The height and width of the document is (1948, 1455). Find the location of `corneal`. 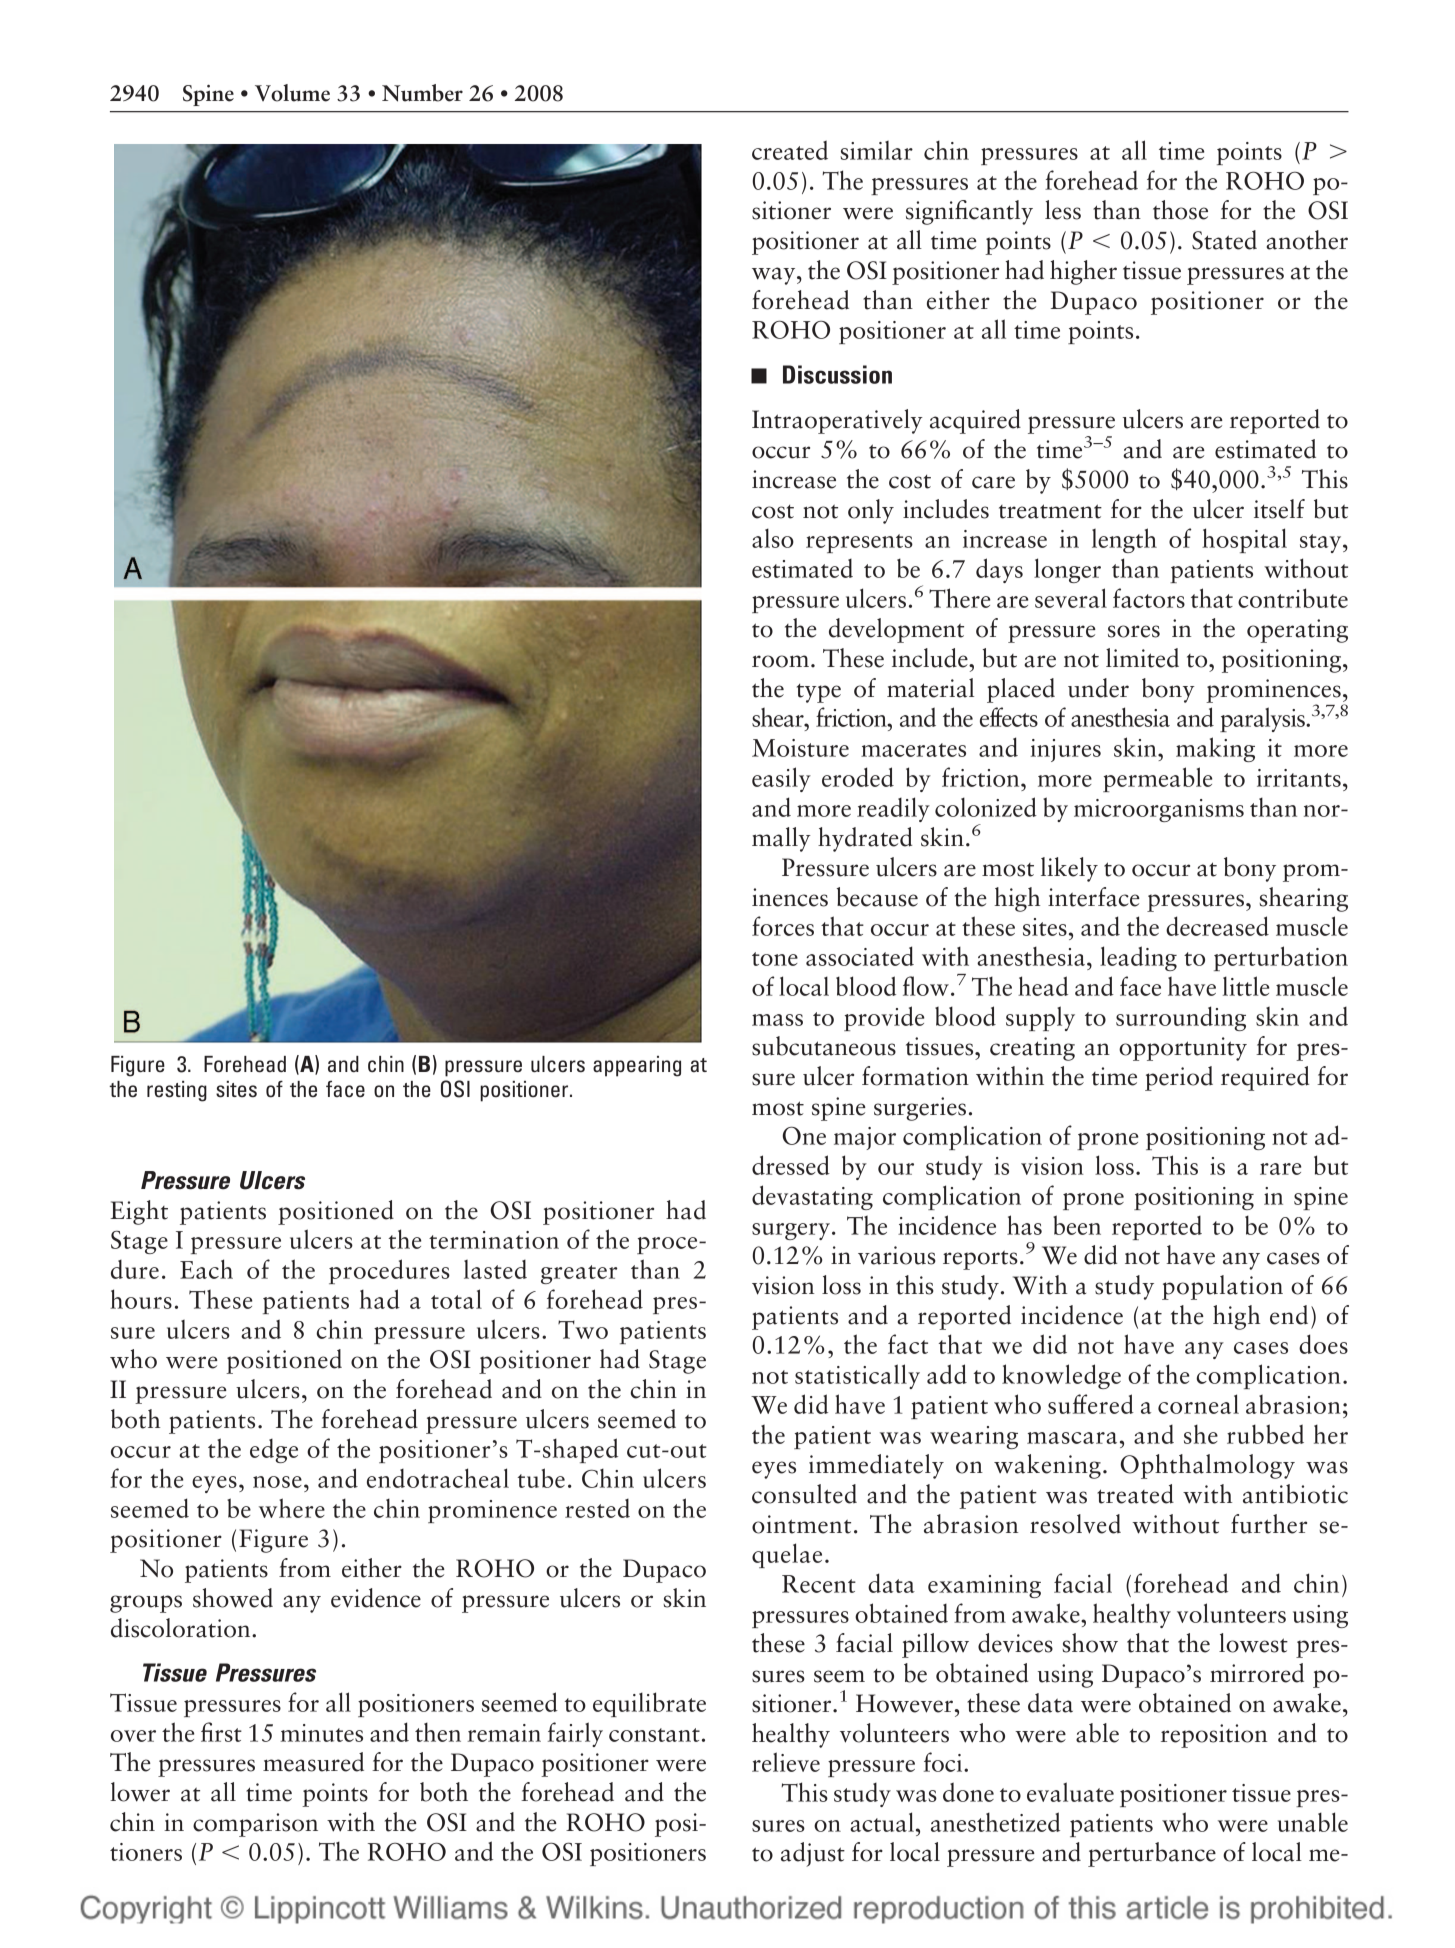

corneal is located at coordinates (1198, 1404).
